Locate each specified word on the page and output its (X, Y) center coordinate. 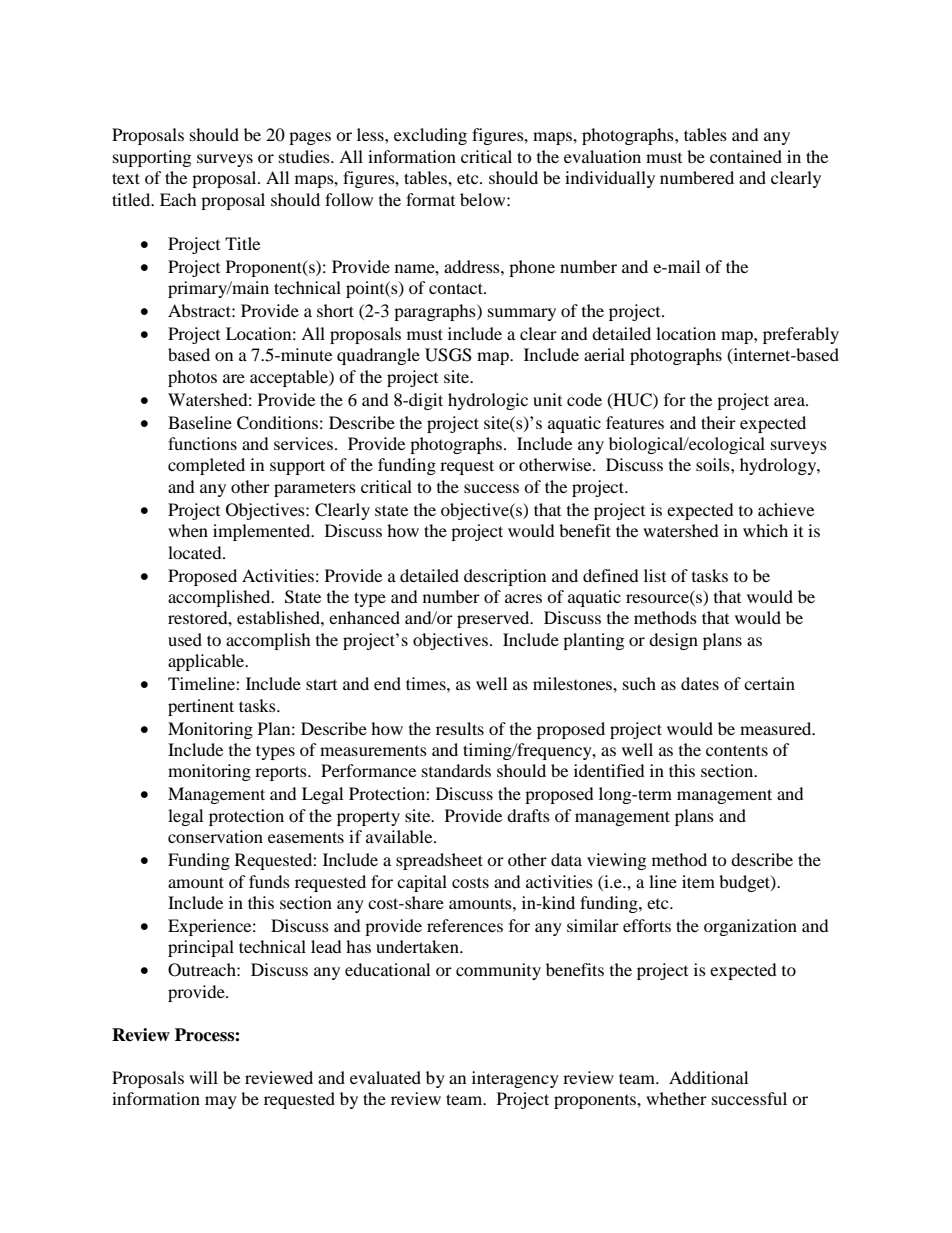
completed (206, 466)
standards (456, 770)
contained (746, 156)
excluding (430, 136)
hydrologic (488, 401)
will (203, 1077)
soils (714, 464)
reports (282, 773)
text (126, 178)
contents (737, 750)
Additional (708, 1077)
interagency (515, 1079)
